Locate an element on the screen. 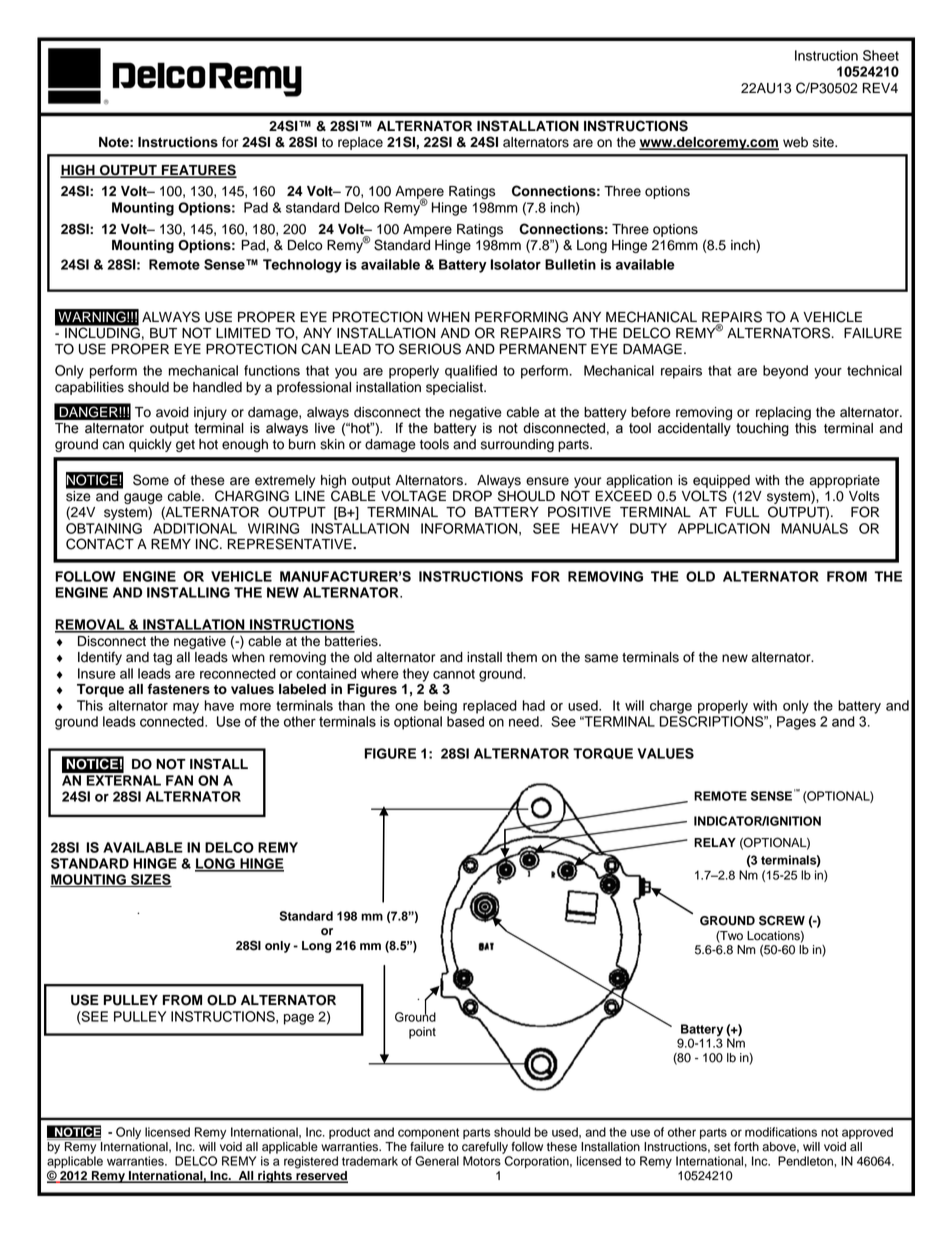 This screenshot has height=1233, width=952. REMOVAL is located at coordinates (91, 625).
